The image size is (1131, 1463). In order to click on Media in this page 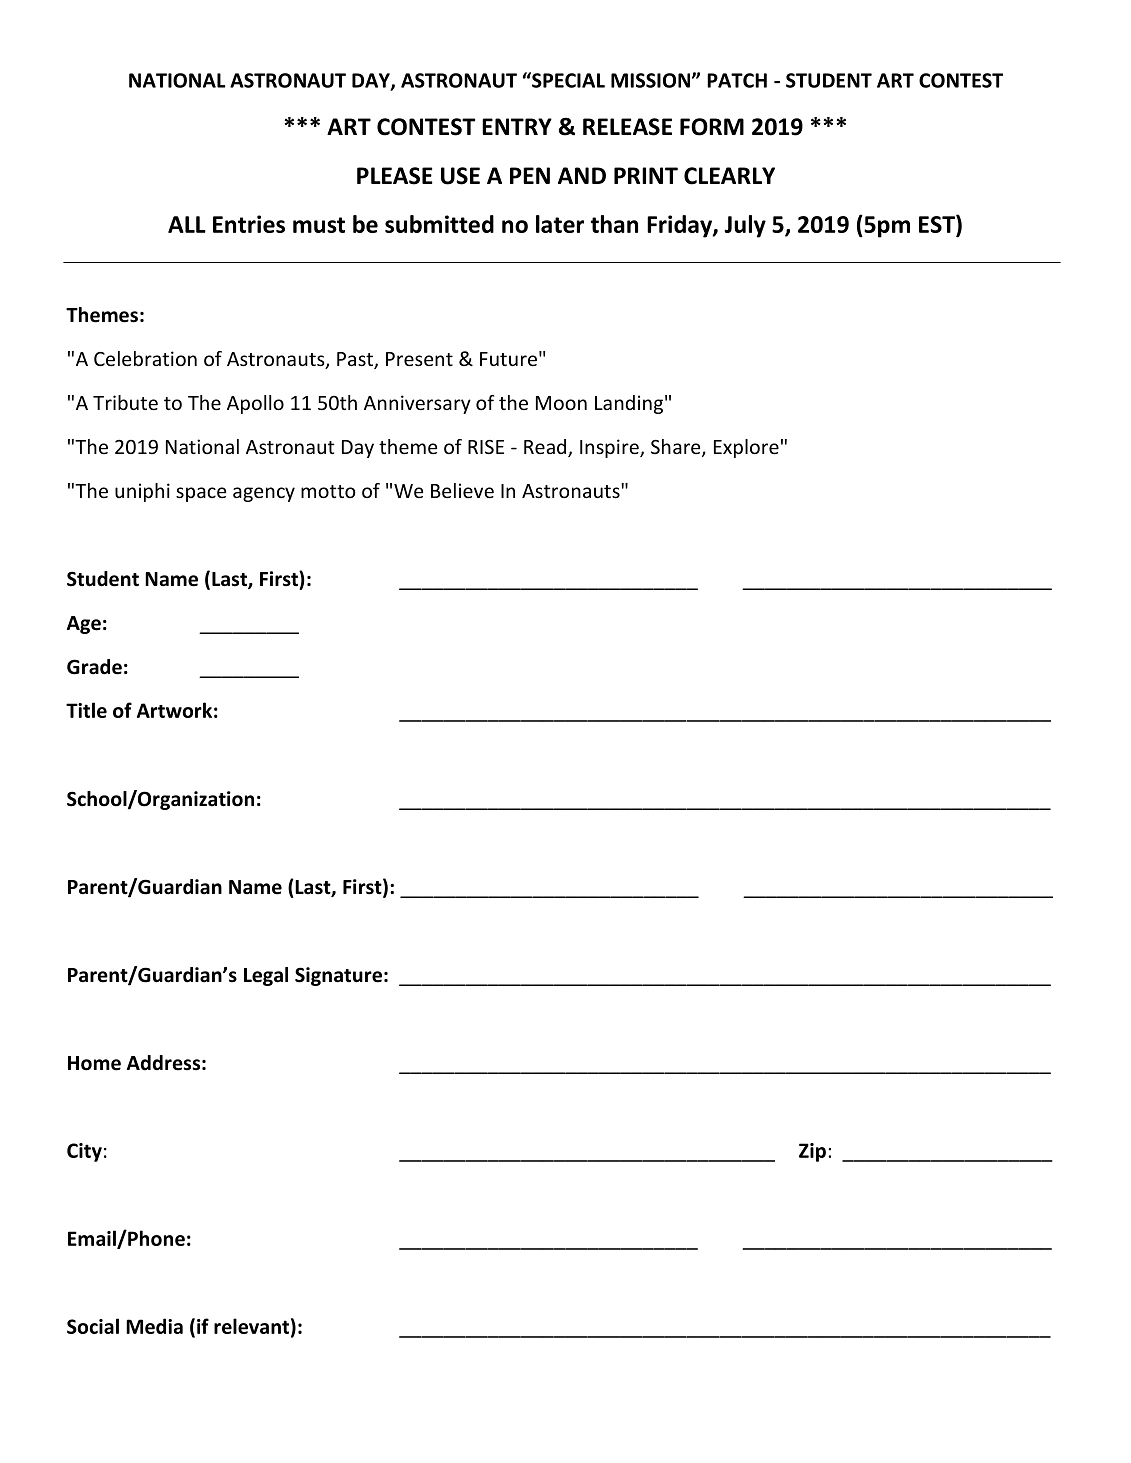, I will do `click(154, 1326)`.
